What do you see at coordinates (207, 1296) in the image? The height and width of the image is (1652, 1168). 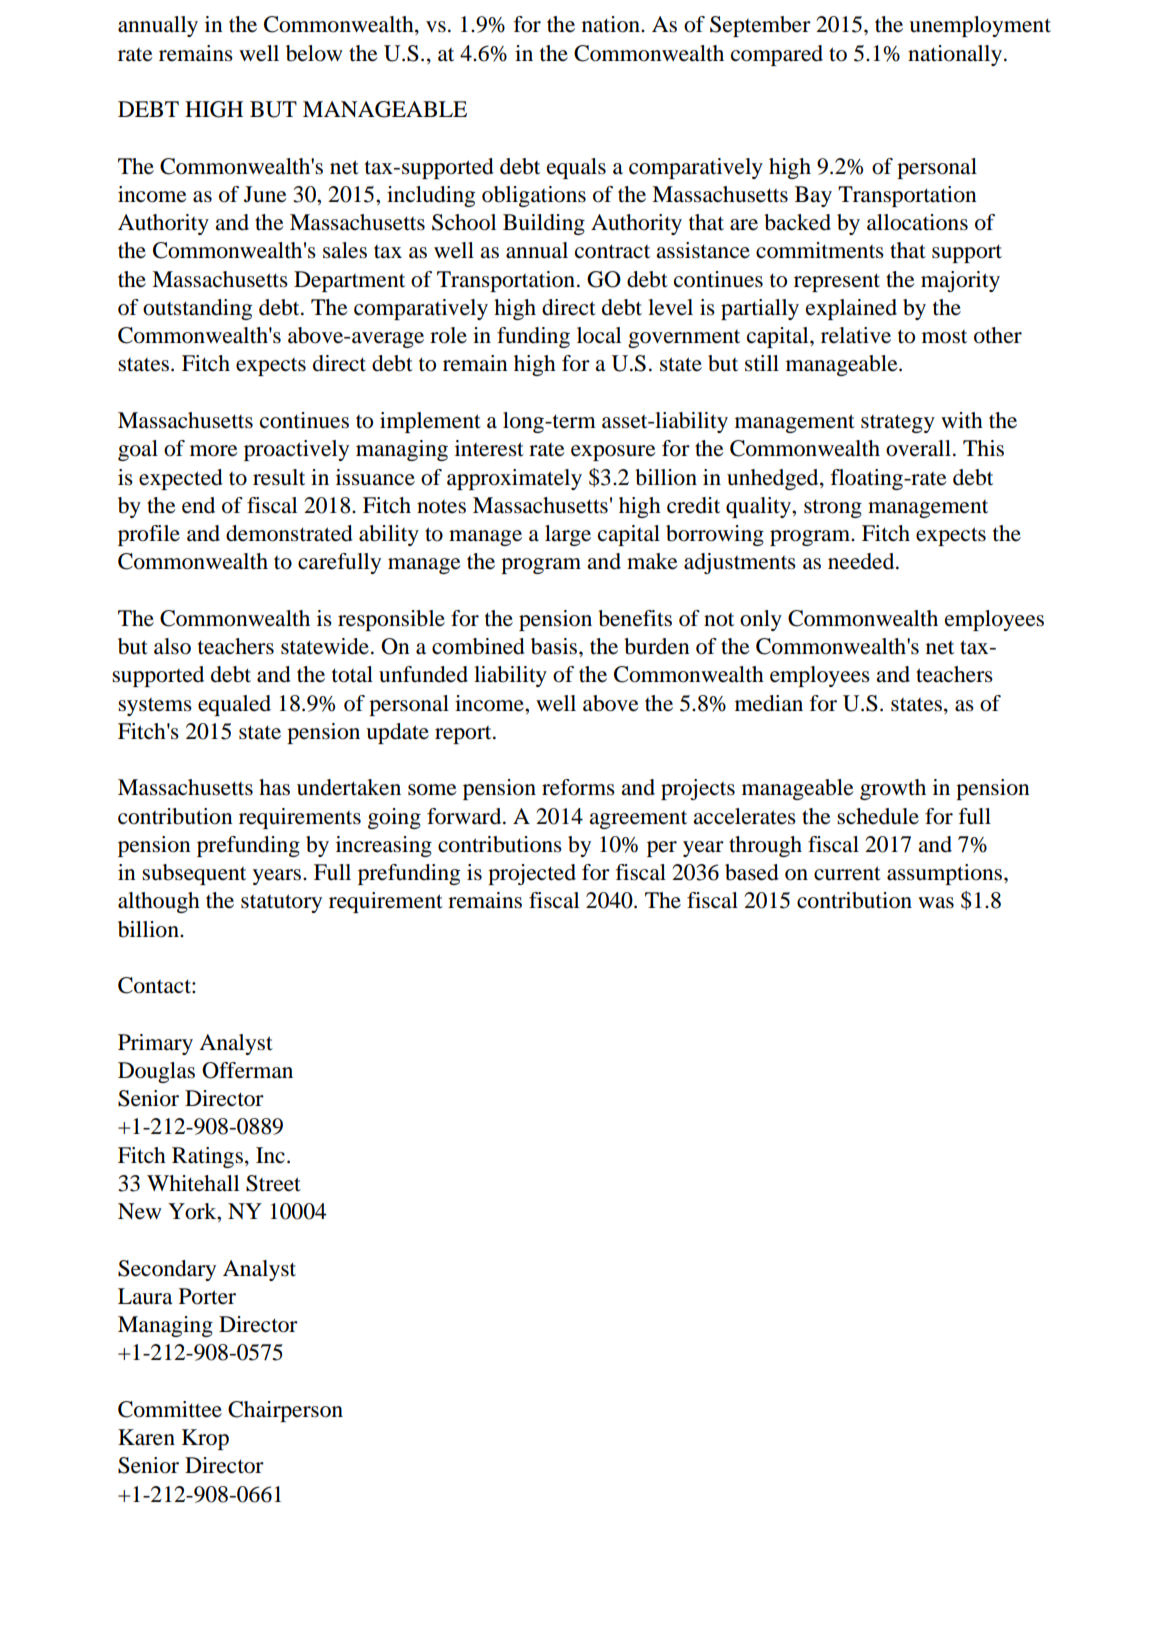 I see `Porter` at bounding box center [207, 1296].
